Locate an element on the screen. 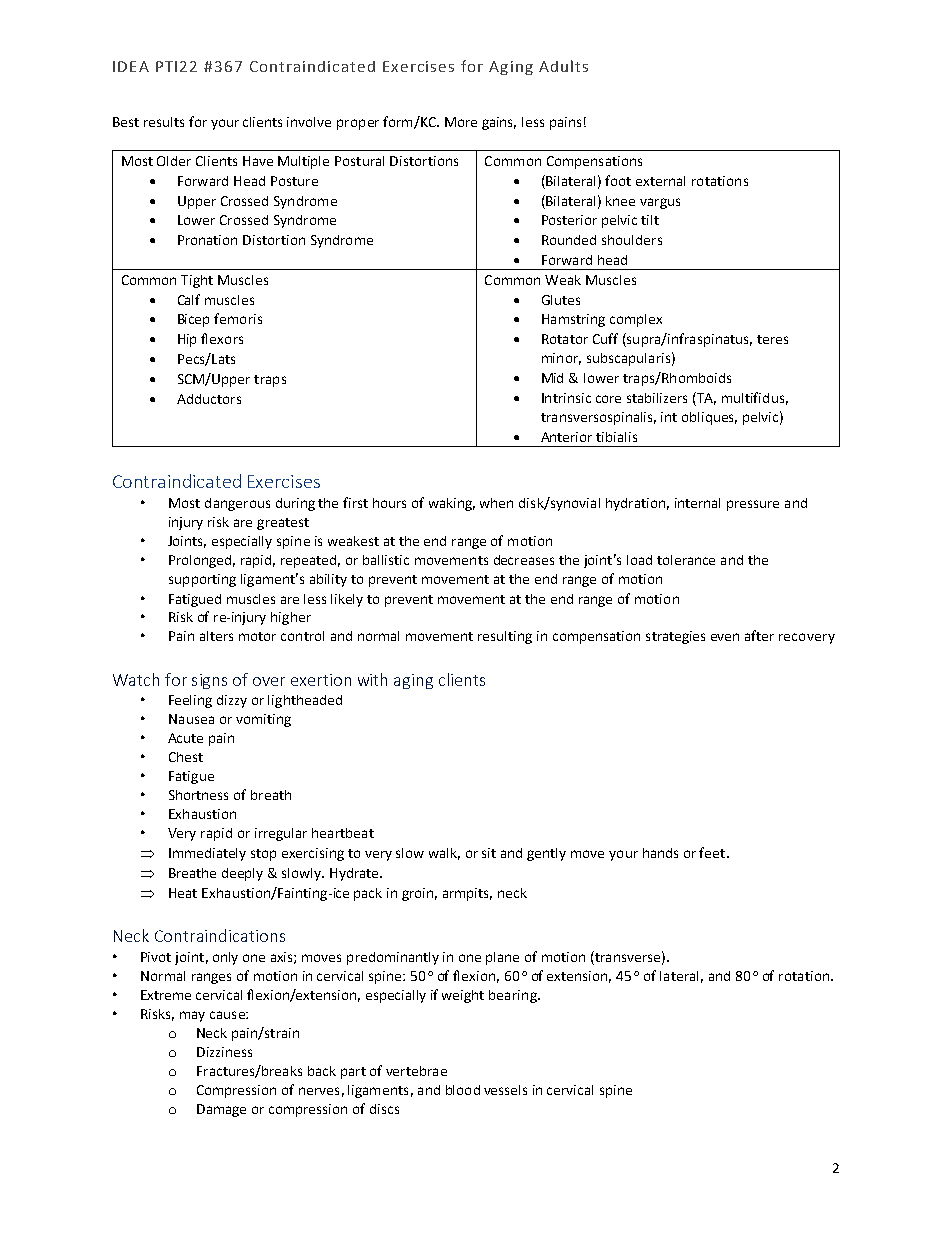 The width and height of the screenshot is (952, 1233). vessels is located at coordinates (505, 1090).
